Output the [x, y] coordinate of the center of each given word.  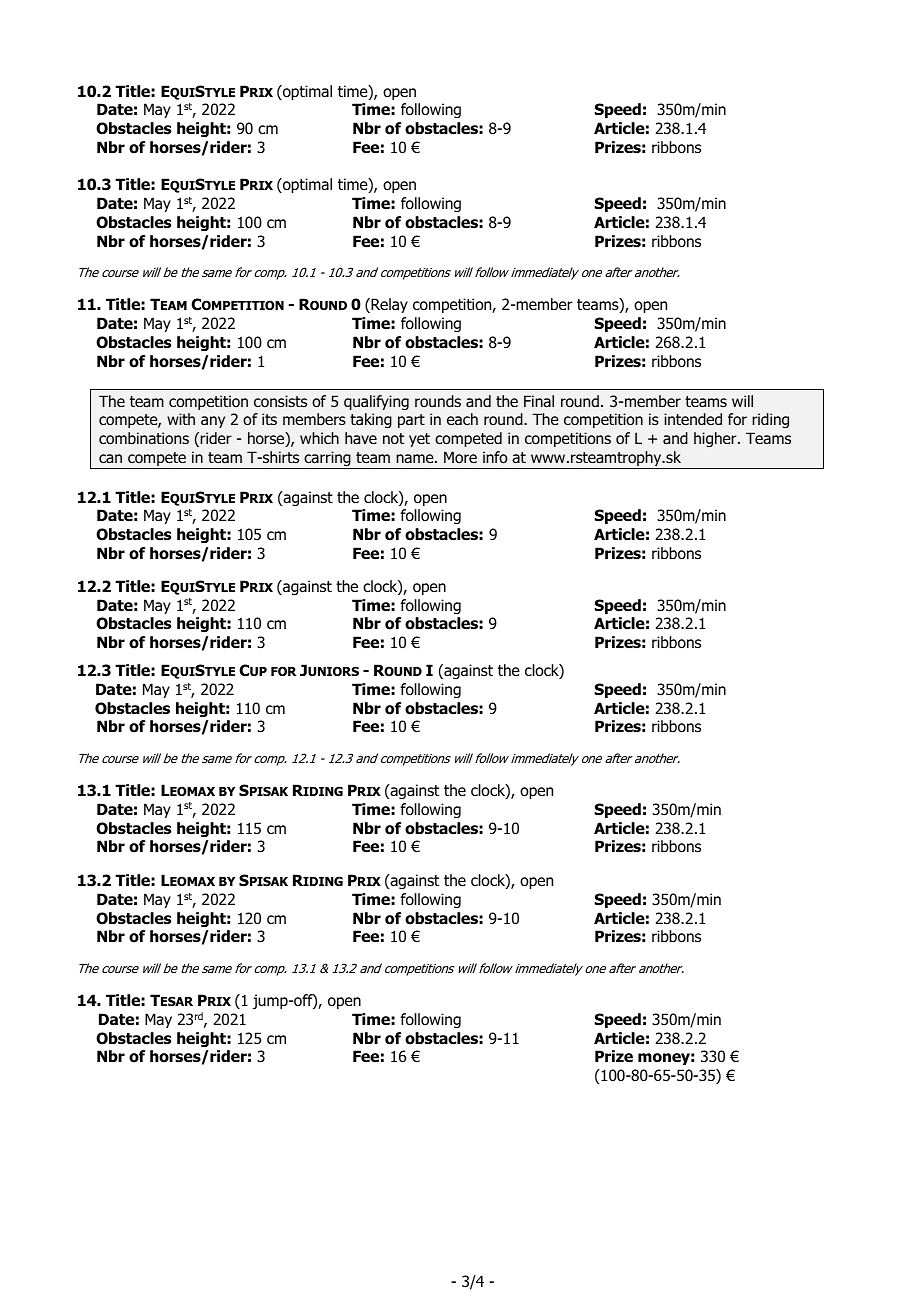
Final [539, 401]
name [416, 459]
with [181, 419]
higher [716, 439]
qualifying [376, 402]
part [411, 421]
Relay [388, 305]
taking [371, 420]
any [213, 422]
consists [280, 401]
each [462, 419]
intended [693, 419]
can [110, 458]
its [269, 419]
